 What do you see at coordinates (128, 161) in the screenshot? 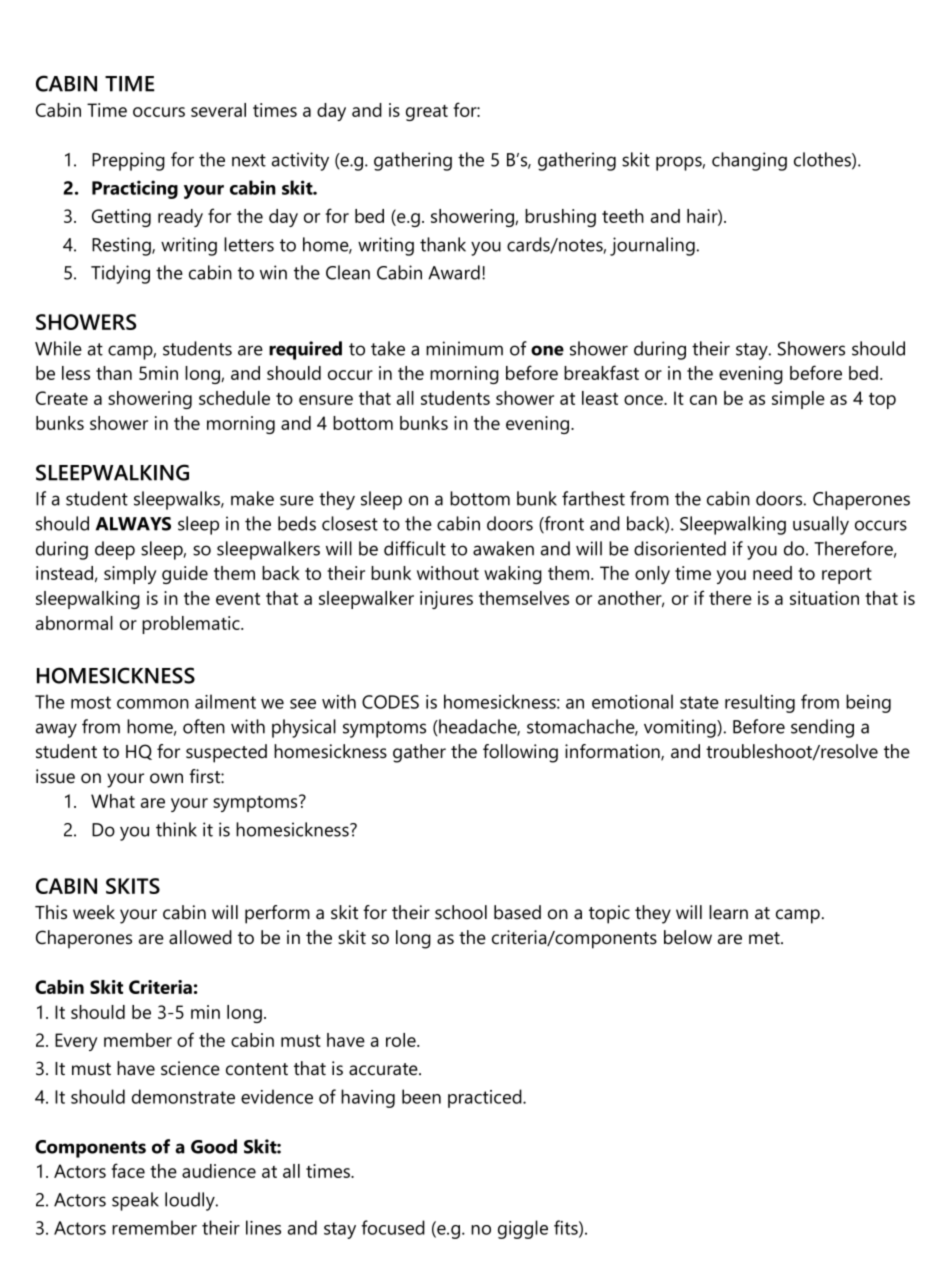
I see `Prepping` at bounding box center [128, 161].
